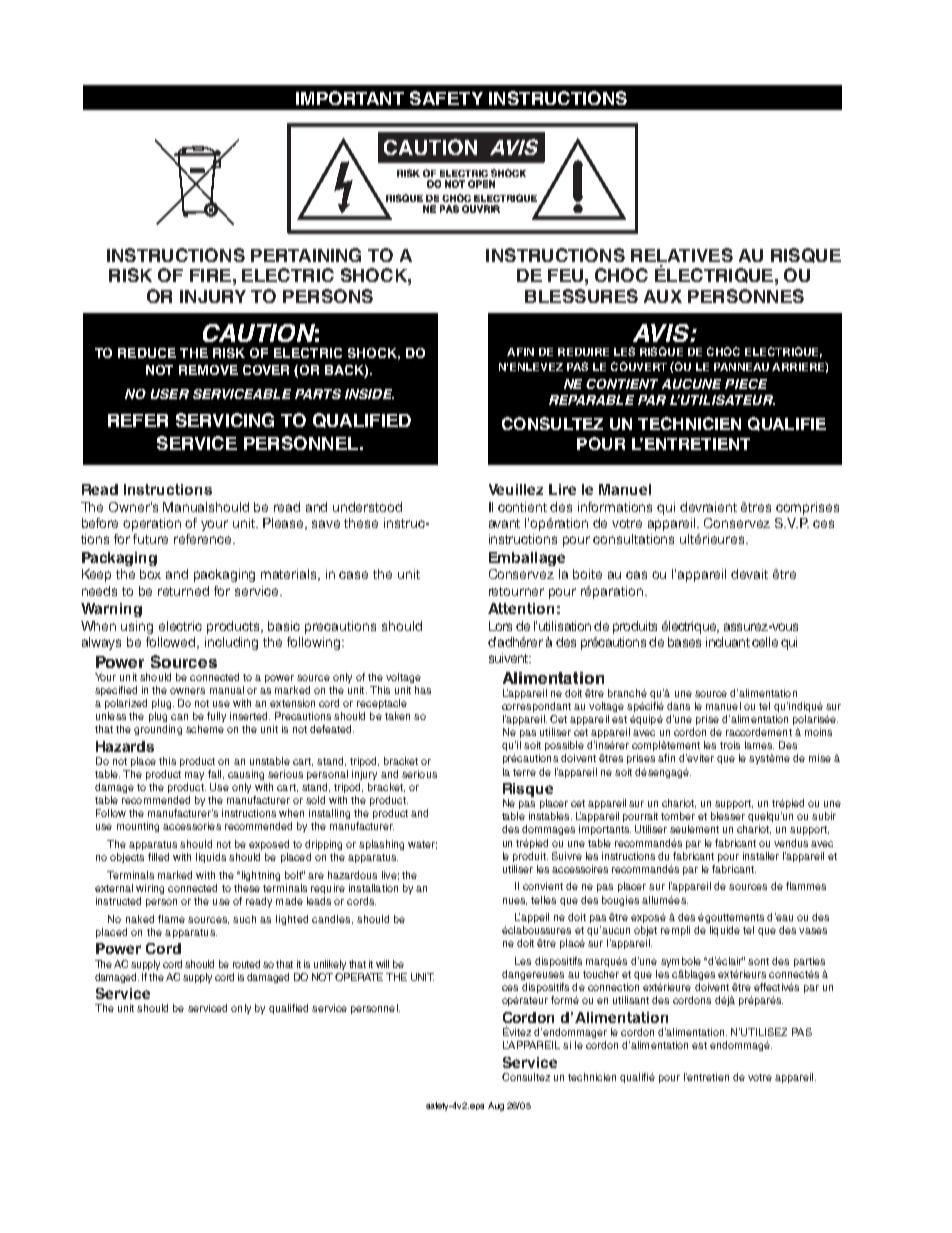 This screenshot has height=1233, width=952. I want to click on PIECE, so click(746, 384).
